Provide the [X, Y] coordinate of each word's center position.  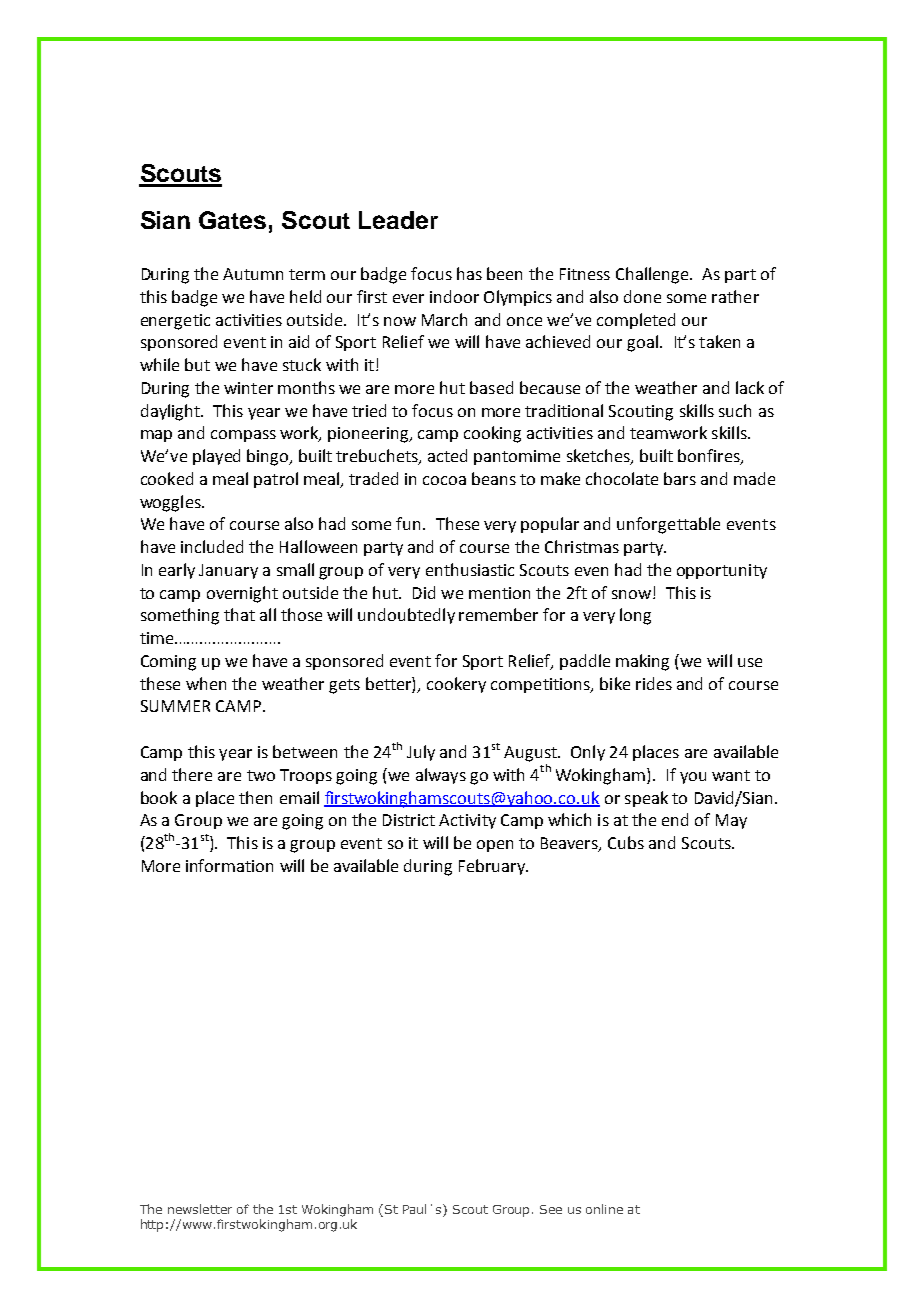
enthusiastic [470, 569]
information [229, 865]
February [493, 867]
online [604, 1209]
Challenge [653, 275]
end [675, 819]
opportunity [722, 571]
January [228, 571]
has [469, 273]
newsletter [200, 1209]
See [551, 1209]
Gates [232, 220]
